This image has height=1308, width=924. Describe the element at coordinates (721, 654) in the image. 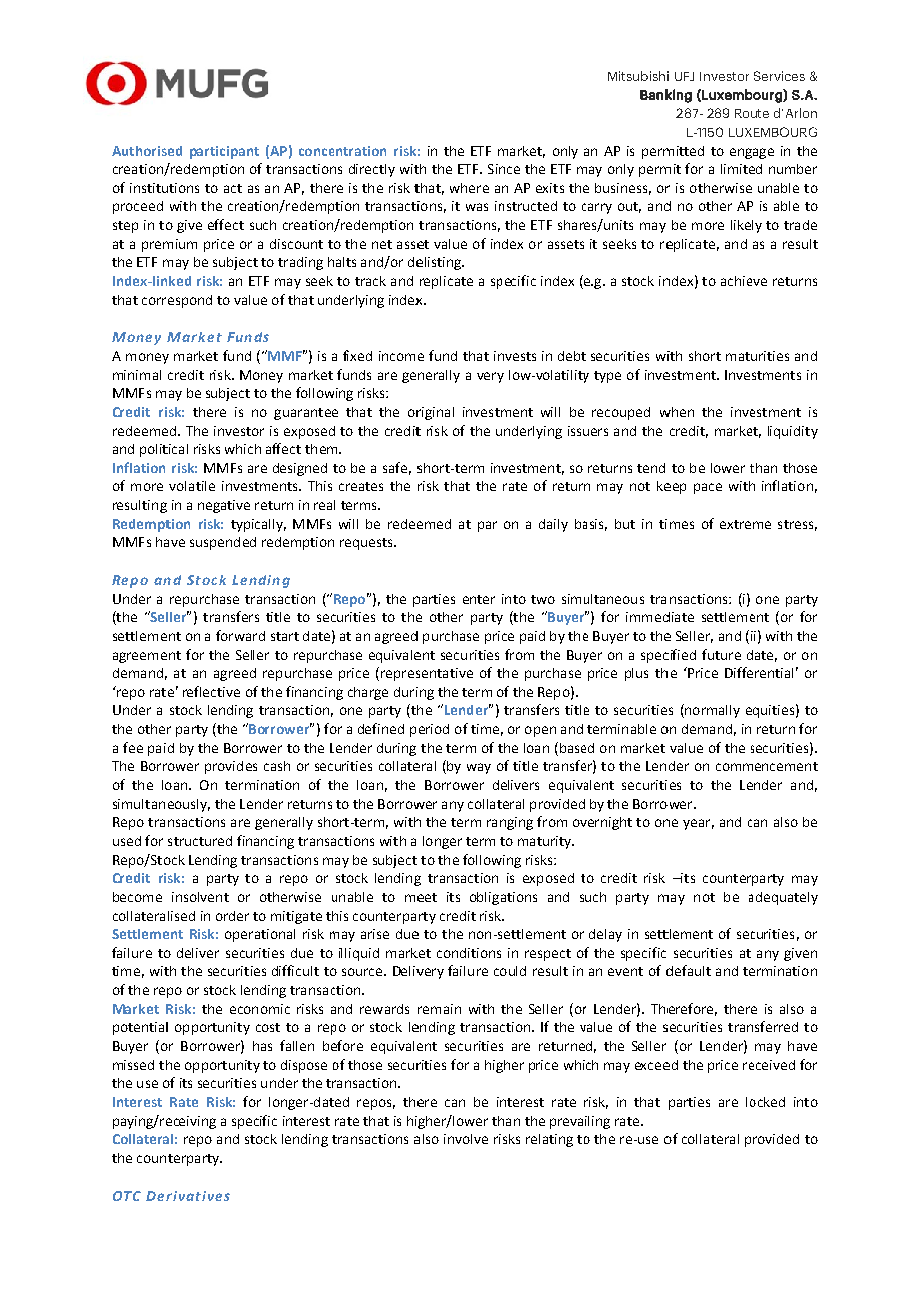

I see `future` at that location.
